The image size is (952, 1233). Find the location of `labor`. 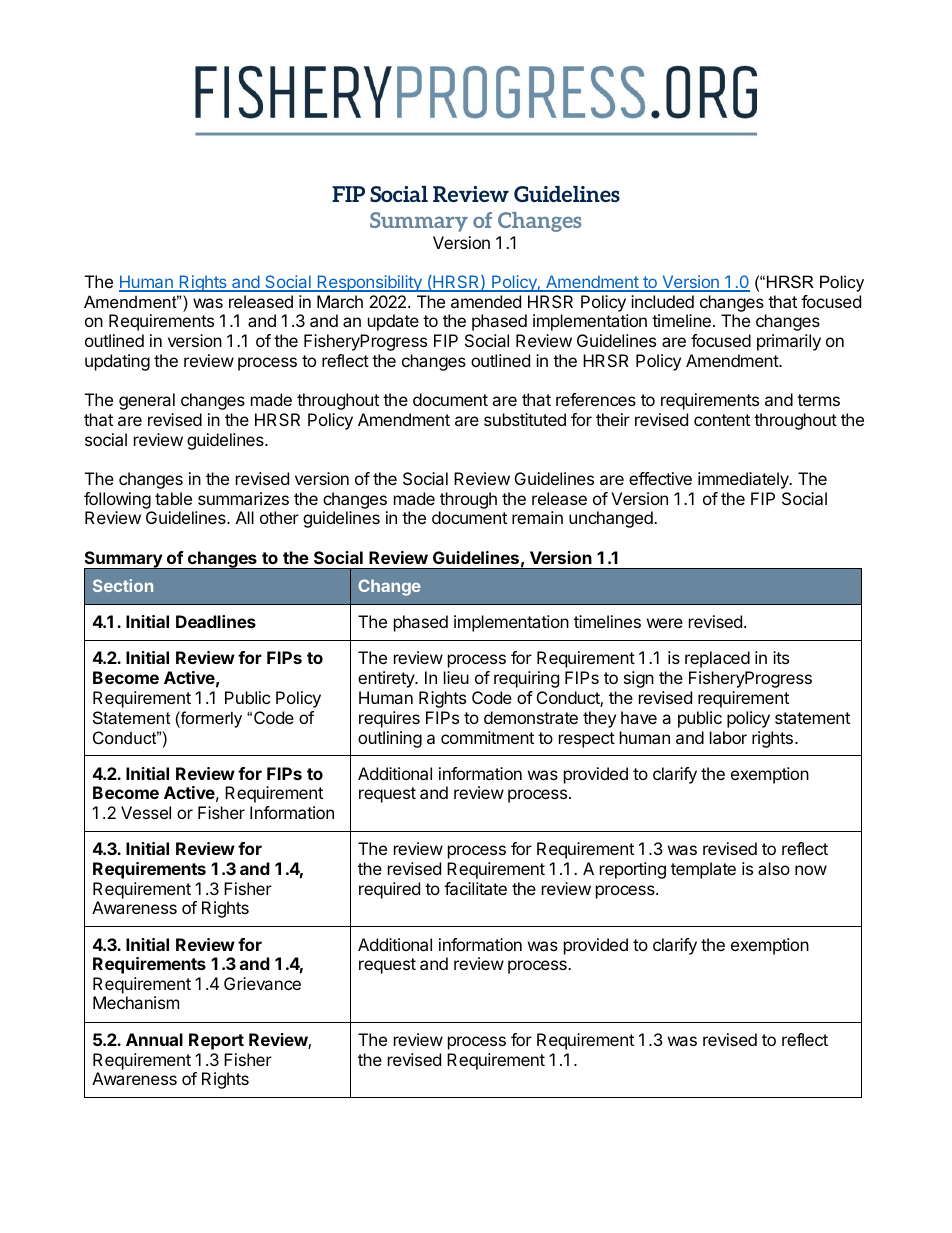

labor is located at coordinates (728, 737).
